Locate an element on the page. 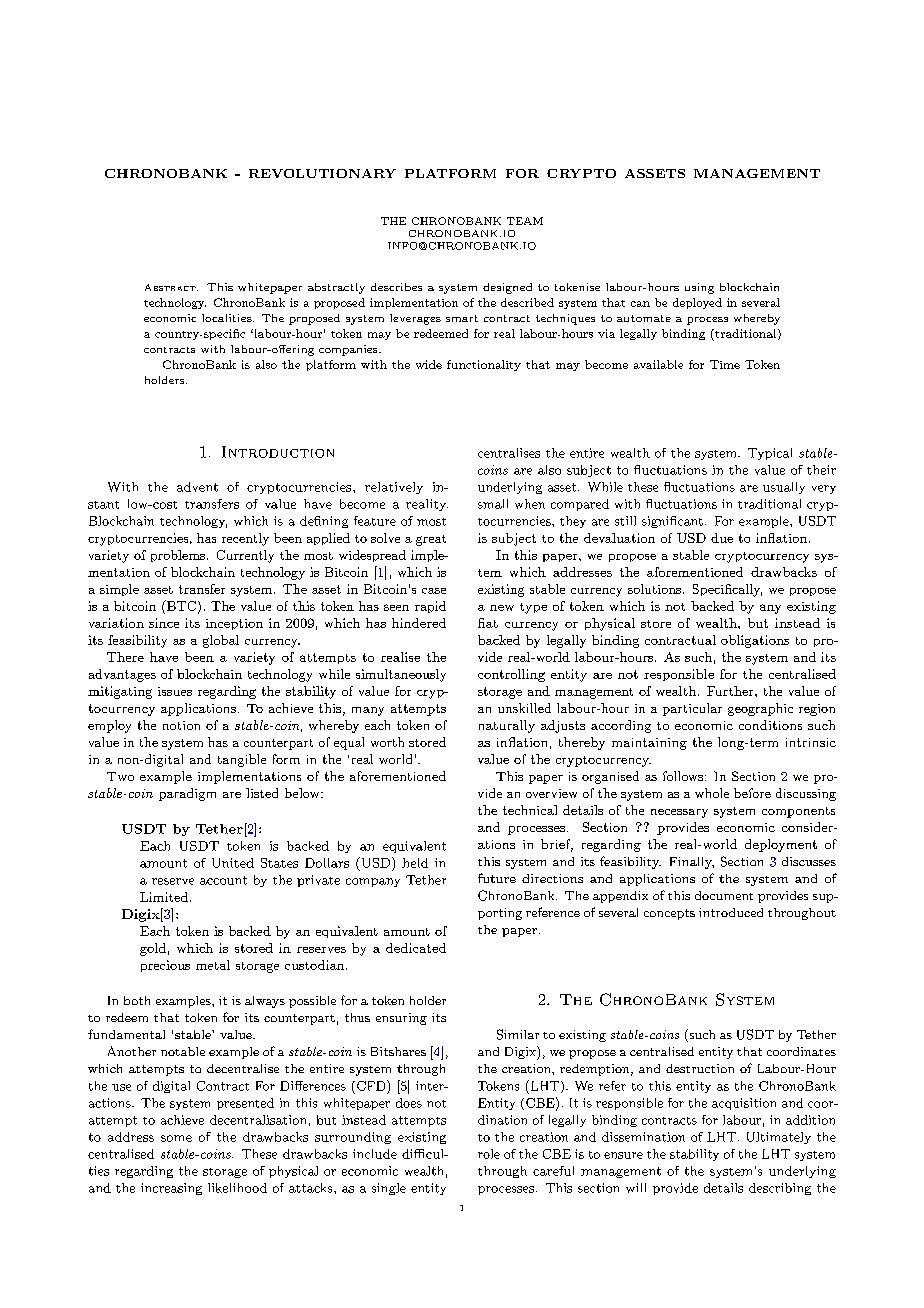 The width and height of the image is (924, 1308). controlling is located at coordinates (511, 675).
